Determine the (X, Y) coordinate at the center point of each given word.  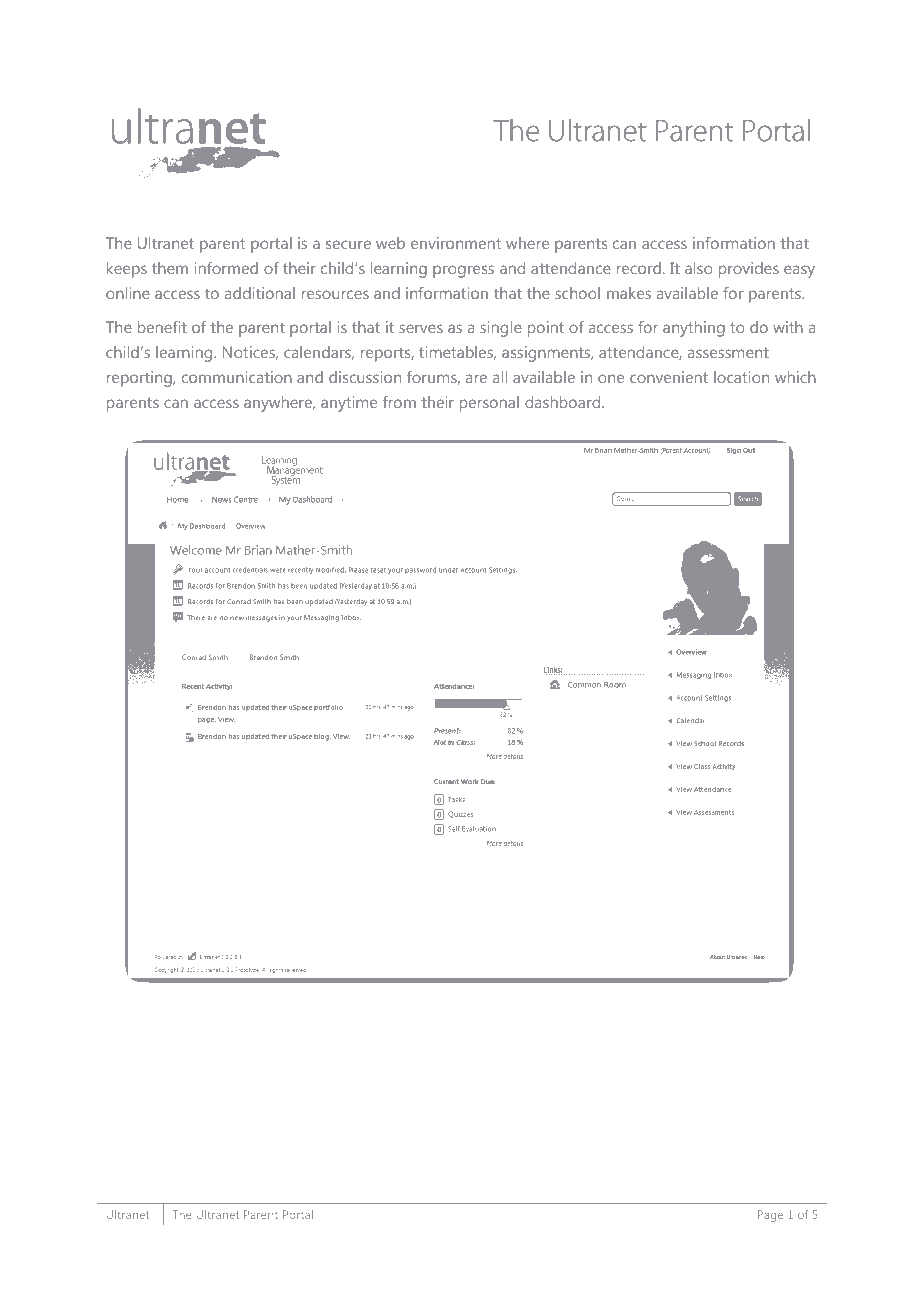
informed (226, 268)
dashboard (564, 402)
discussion (365, 377)
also (699, 268)
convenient (669, 377)
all (500, 377)
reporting (140, 379)
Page (770, 1216)
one (611, 378)
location (741, 377)
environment (456, 243)
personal (489, 404)
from (399, 402)
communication (237, 377)
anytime (349, 404)
